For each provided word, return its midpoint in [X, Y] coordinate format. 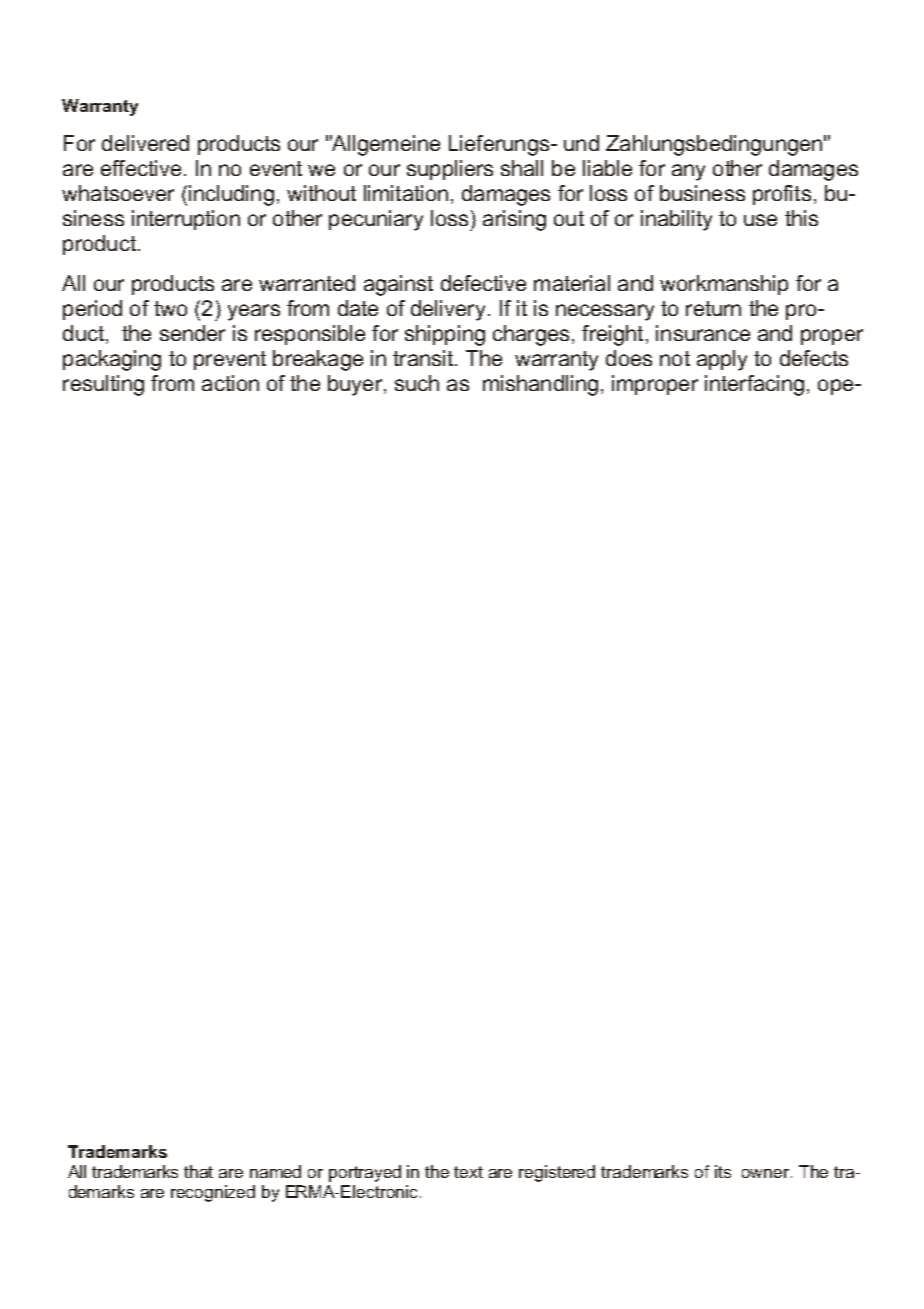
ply [734, 360]
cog [199, 1195]
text [468, 1172]
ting [127, 385]
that [198, 1171]
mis [499, 383]
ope [837, 387]
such [417, 383]
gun [768, 147]
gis [545, 1173]
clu [219, 193]
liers [474, 168]
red [583, 1171]
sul [95, 383]
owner [767, 1173]
